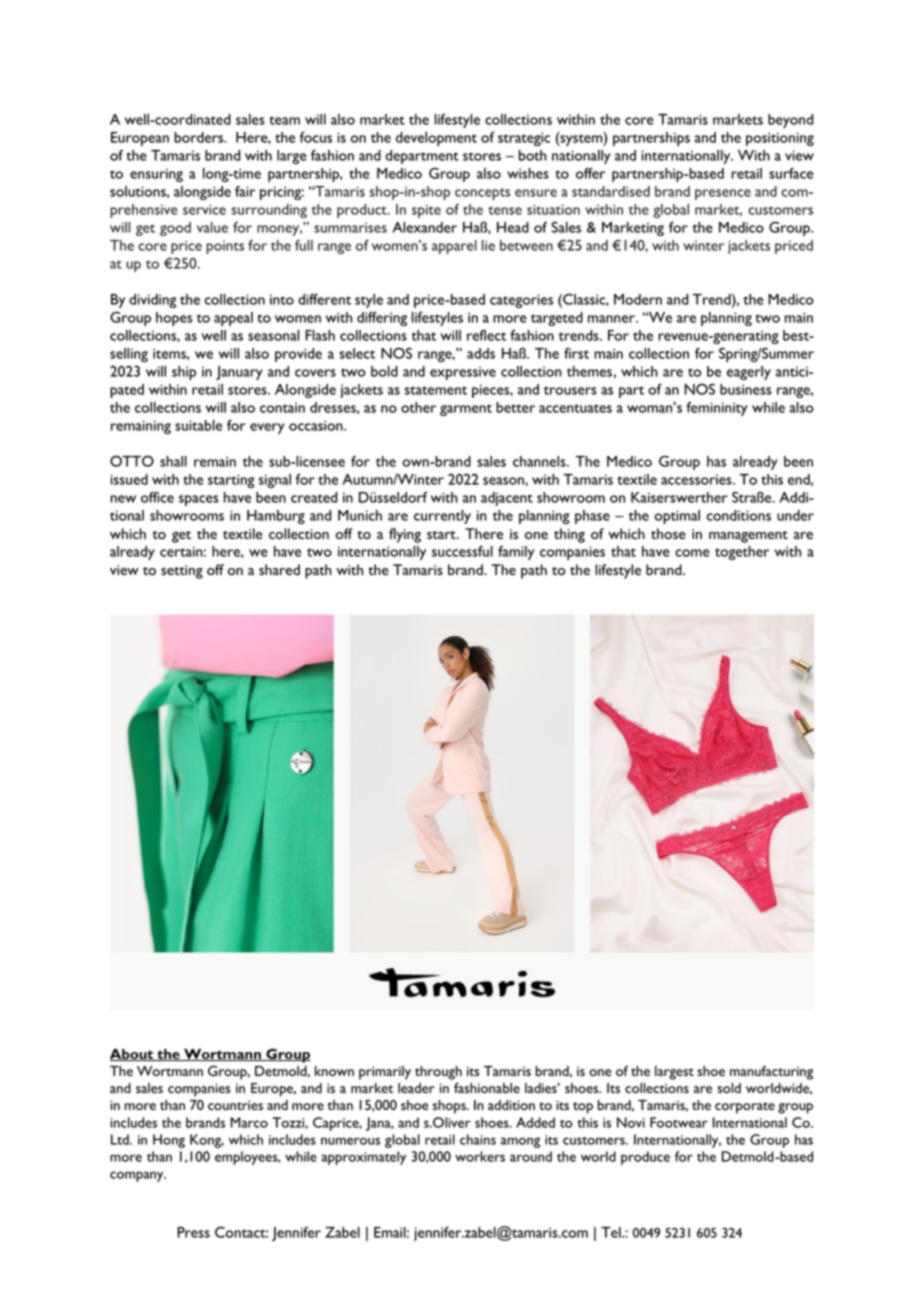 Image resolution: width=924 pixels, height=1308 pixels. I want to click on setting, so click(182, 572).
